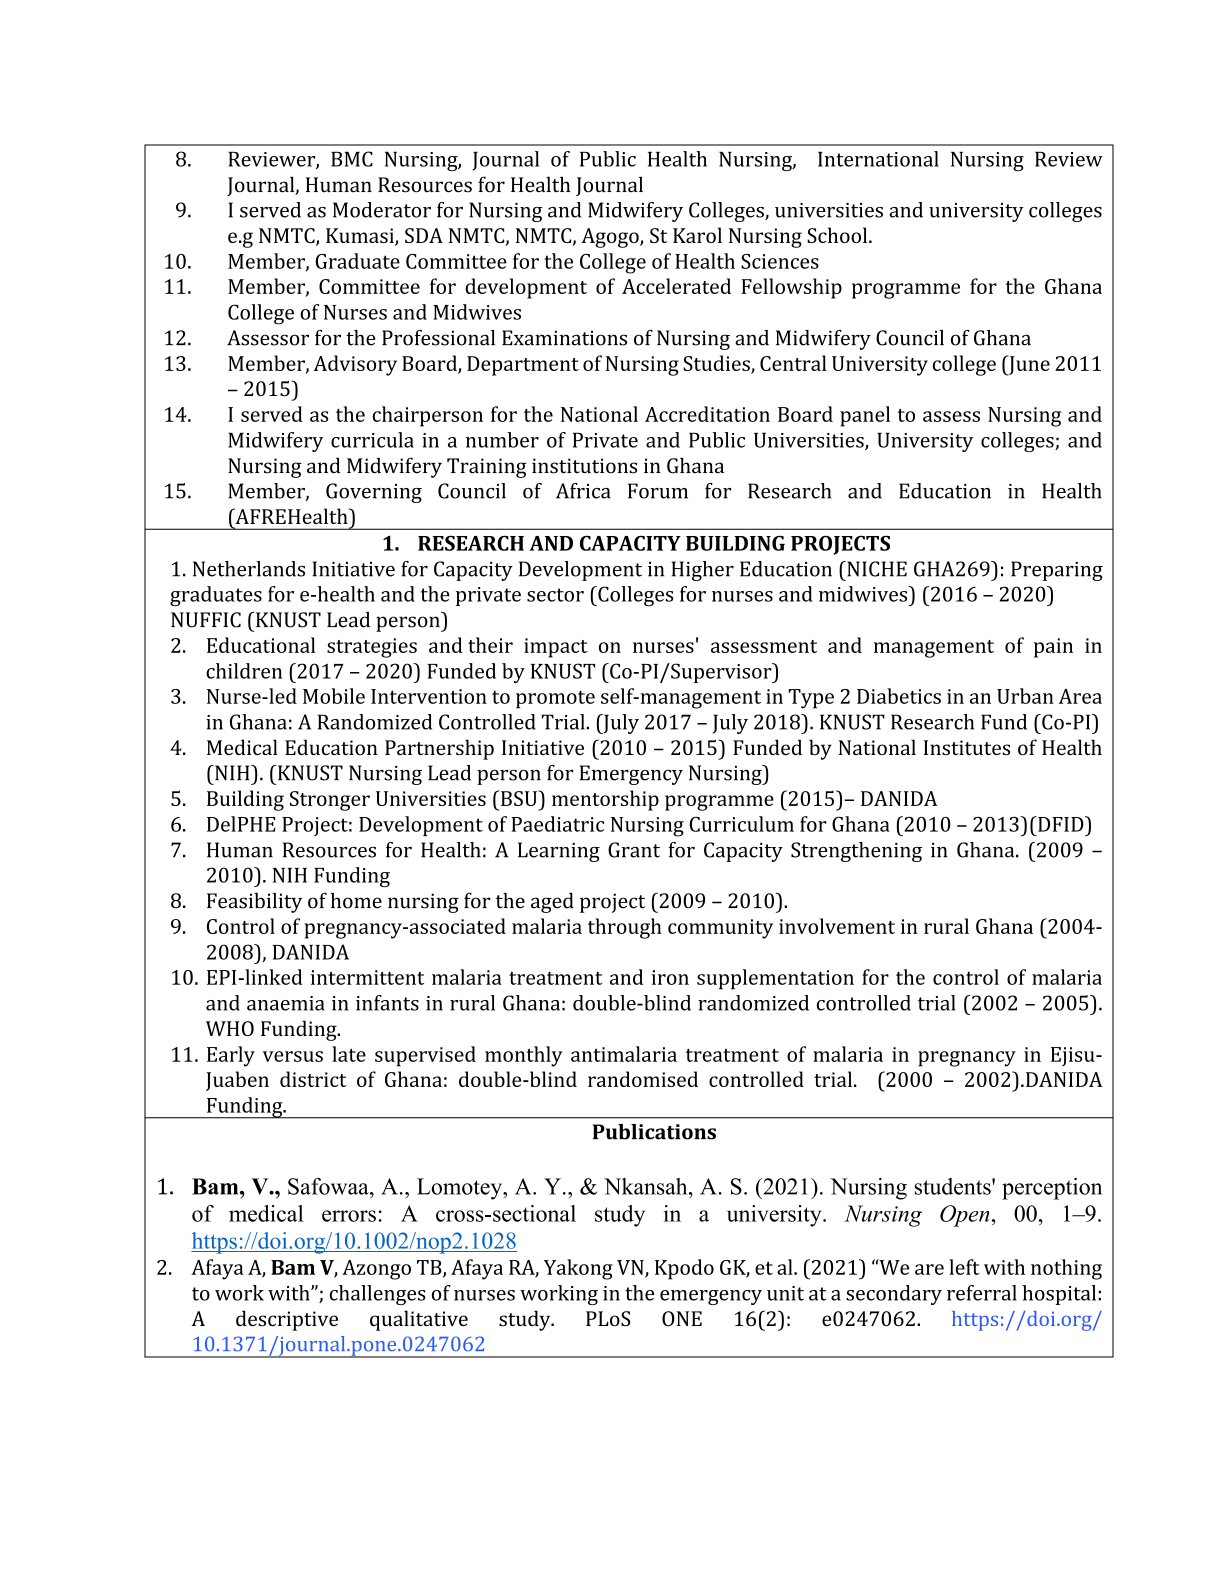 The height and width of the document is (1569, 1212). Describe the element at coordinates (352, 159) in the document. I see `BMC` at that location.
